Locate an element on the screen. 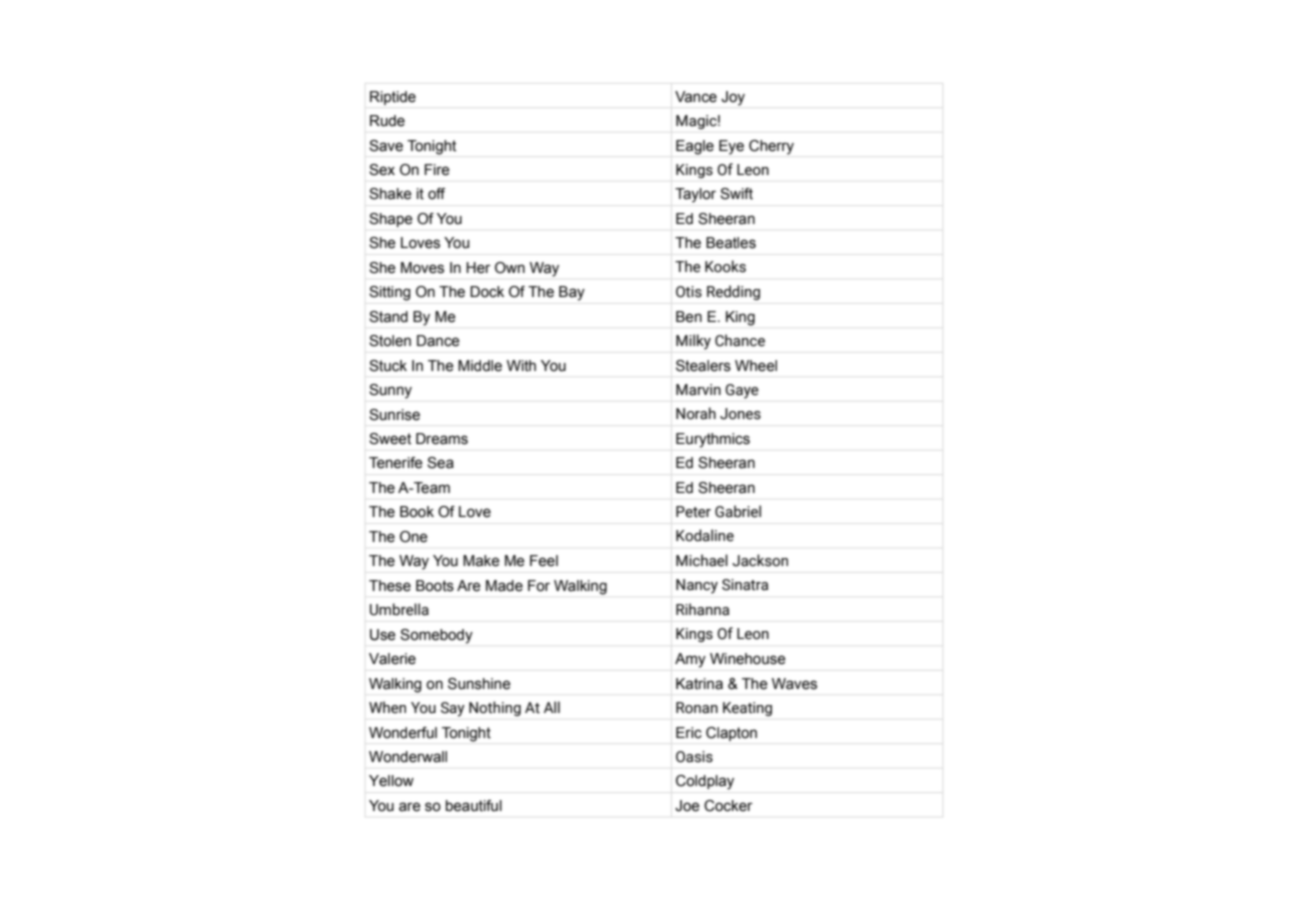 The width and height of the screenshot is (1308, 924). Vance is located at coordinates (696, 97).
